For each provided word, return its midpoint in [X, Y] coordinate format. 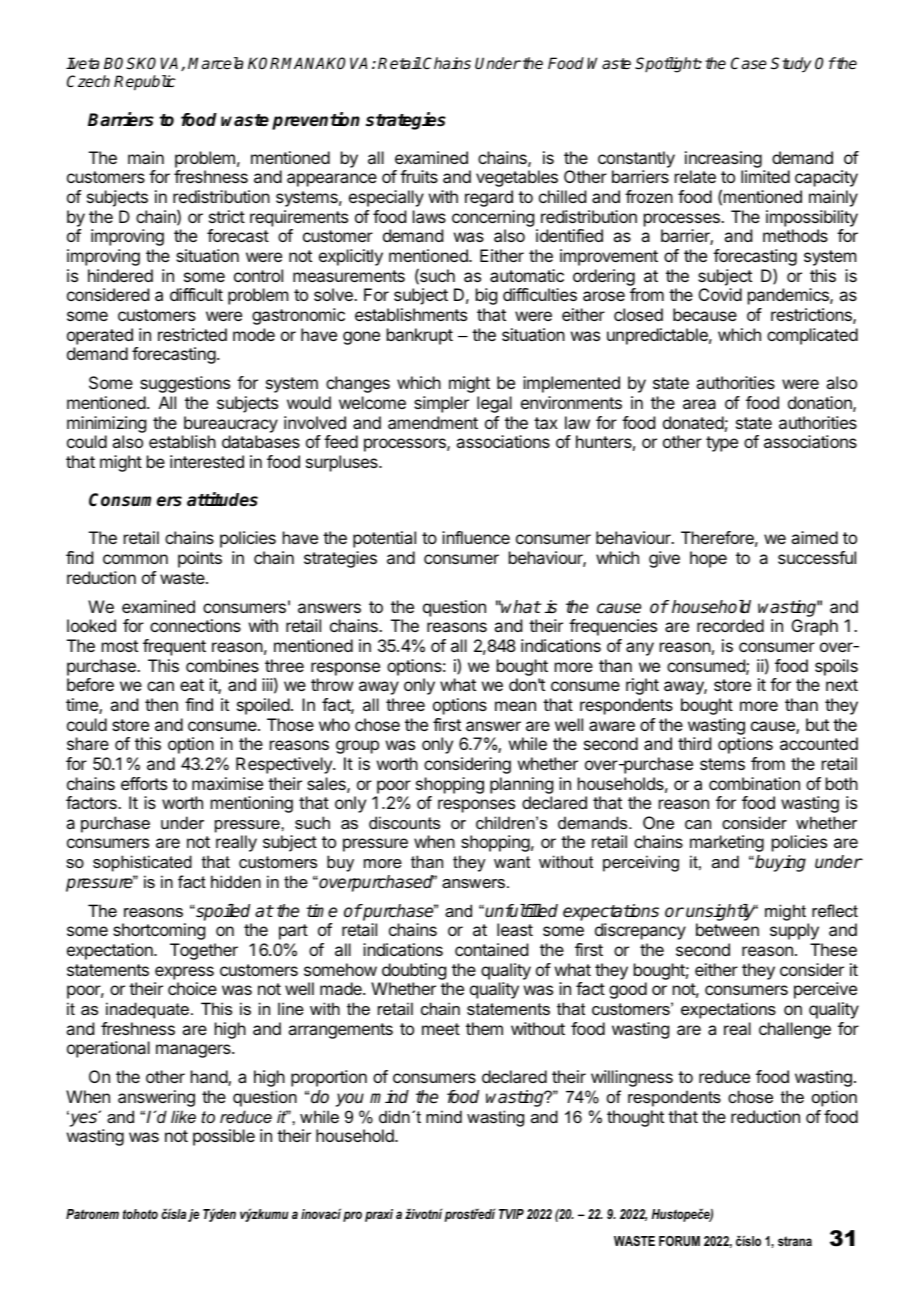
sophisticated [142, 863]
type [722, 444]
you [350, 1100]
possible [224, 1137]
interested [207, 461]
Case [749, 63]
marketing [727, 843]
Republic [145, 83]
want [512, 862]
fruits [419, 176]
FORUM [679, 1241]
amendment [433, 422]
